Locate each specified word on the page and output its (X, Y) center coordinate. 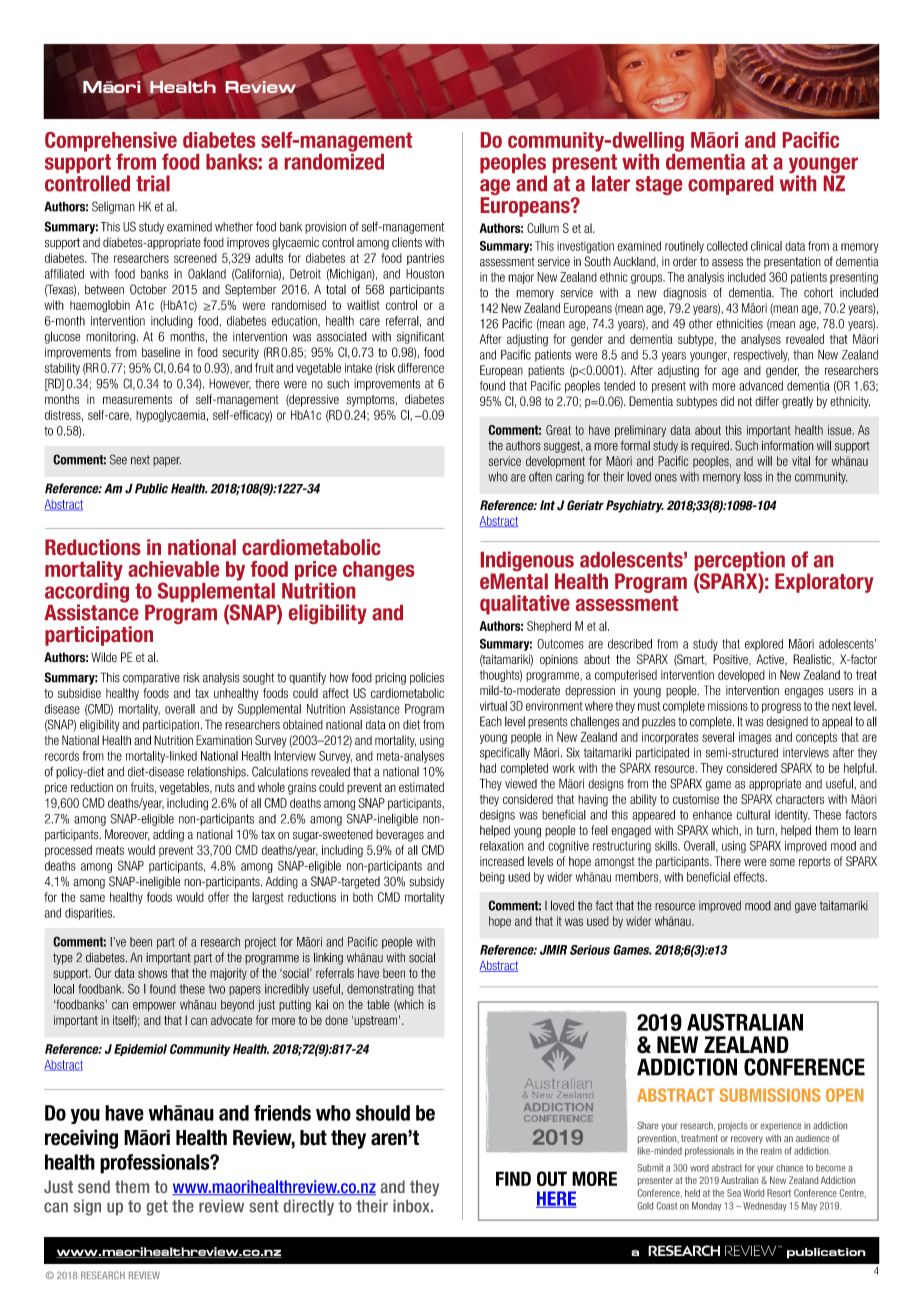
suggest (563, 447)
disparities (89, 914)
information (788, 446)
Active (771, 660)
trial (153, 183)
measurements (137, 399)
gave (805, 908)
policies (427, 679)
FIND (513, 1178)
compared (730, 185)
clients (407, 242)
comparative (151, 679)
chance (789, 1168)
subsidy (426, 883)
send (94, 1186)
